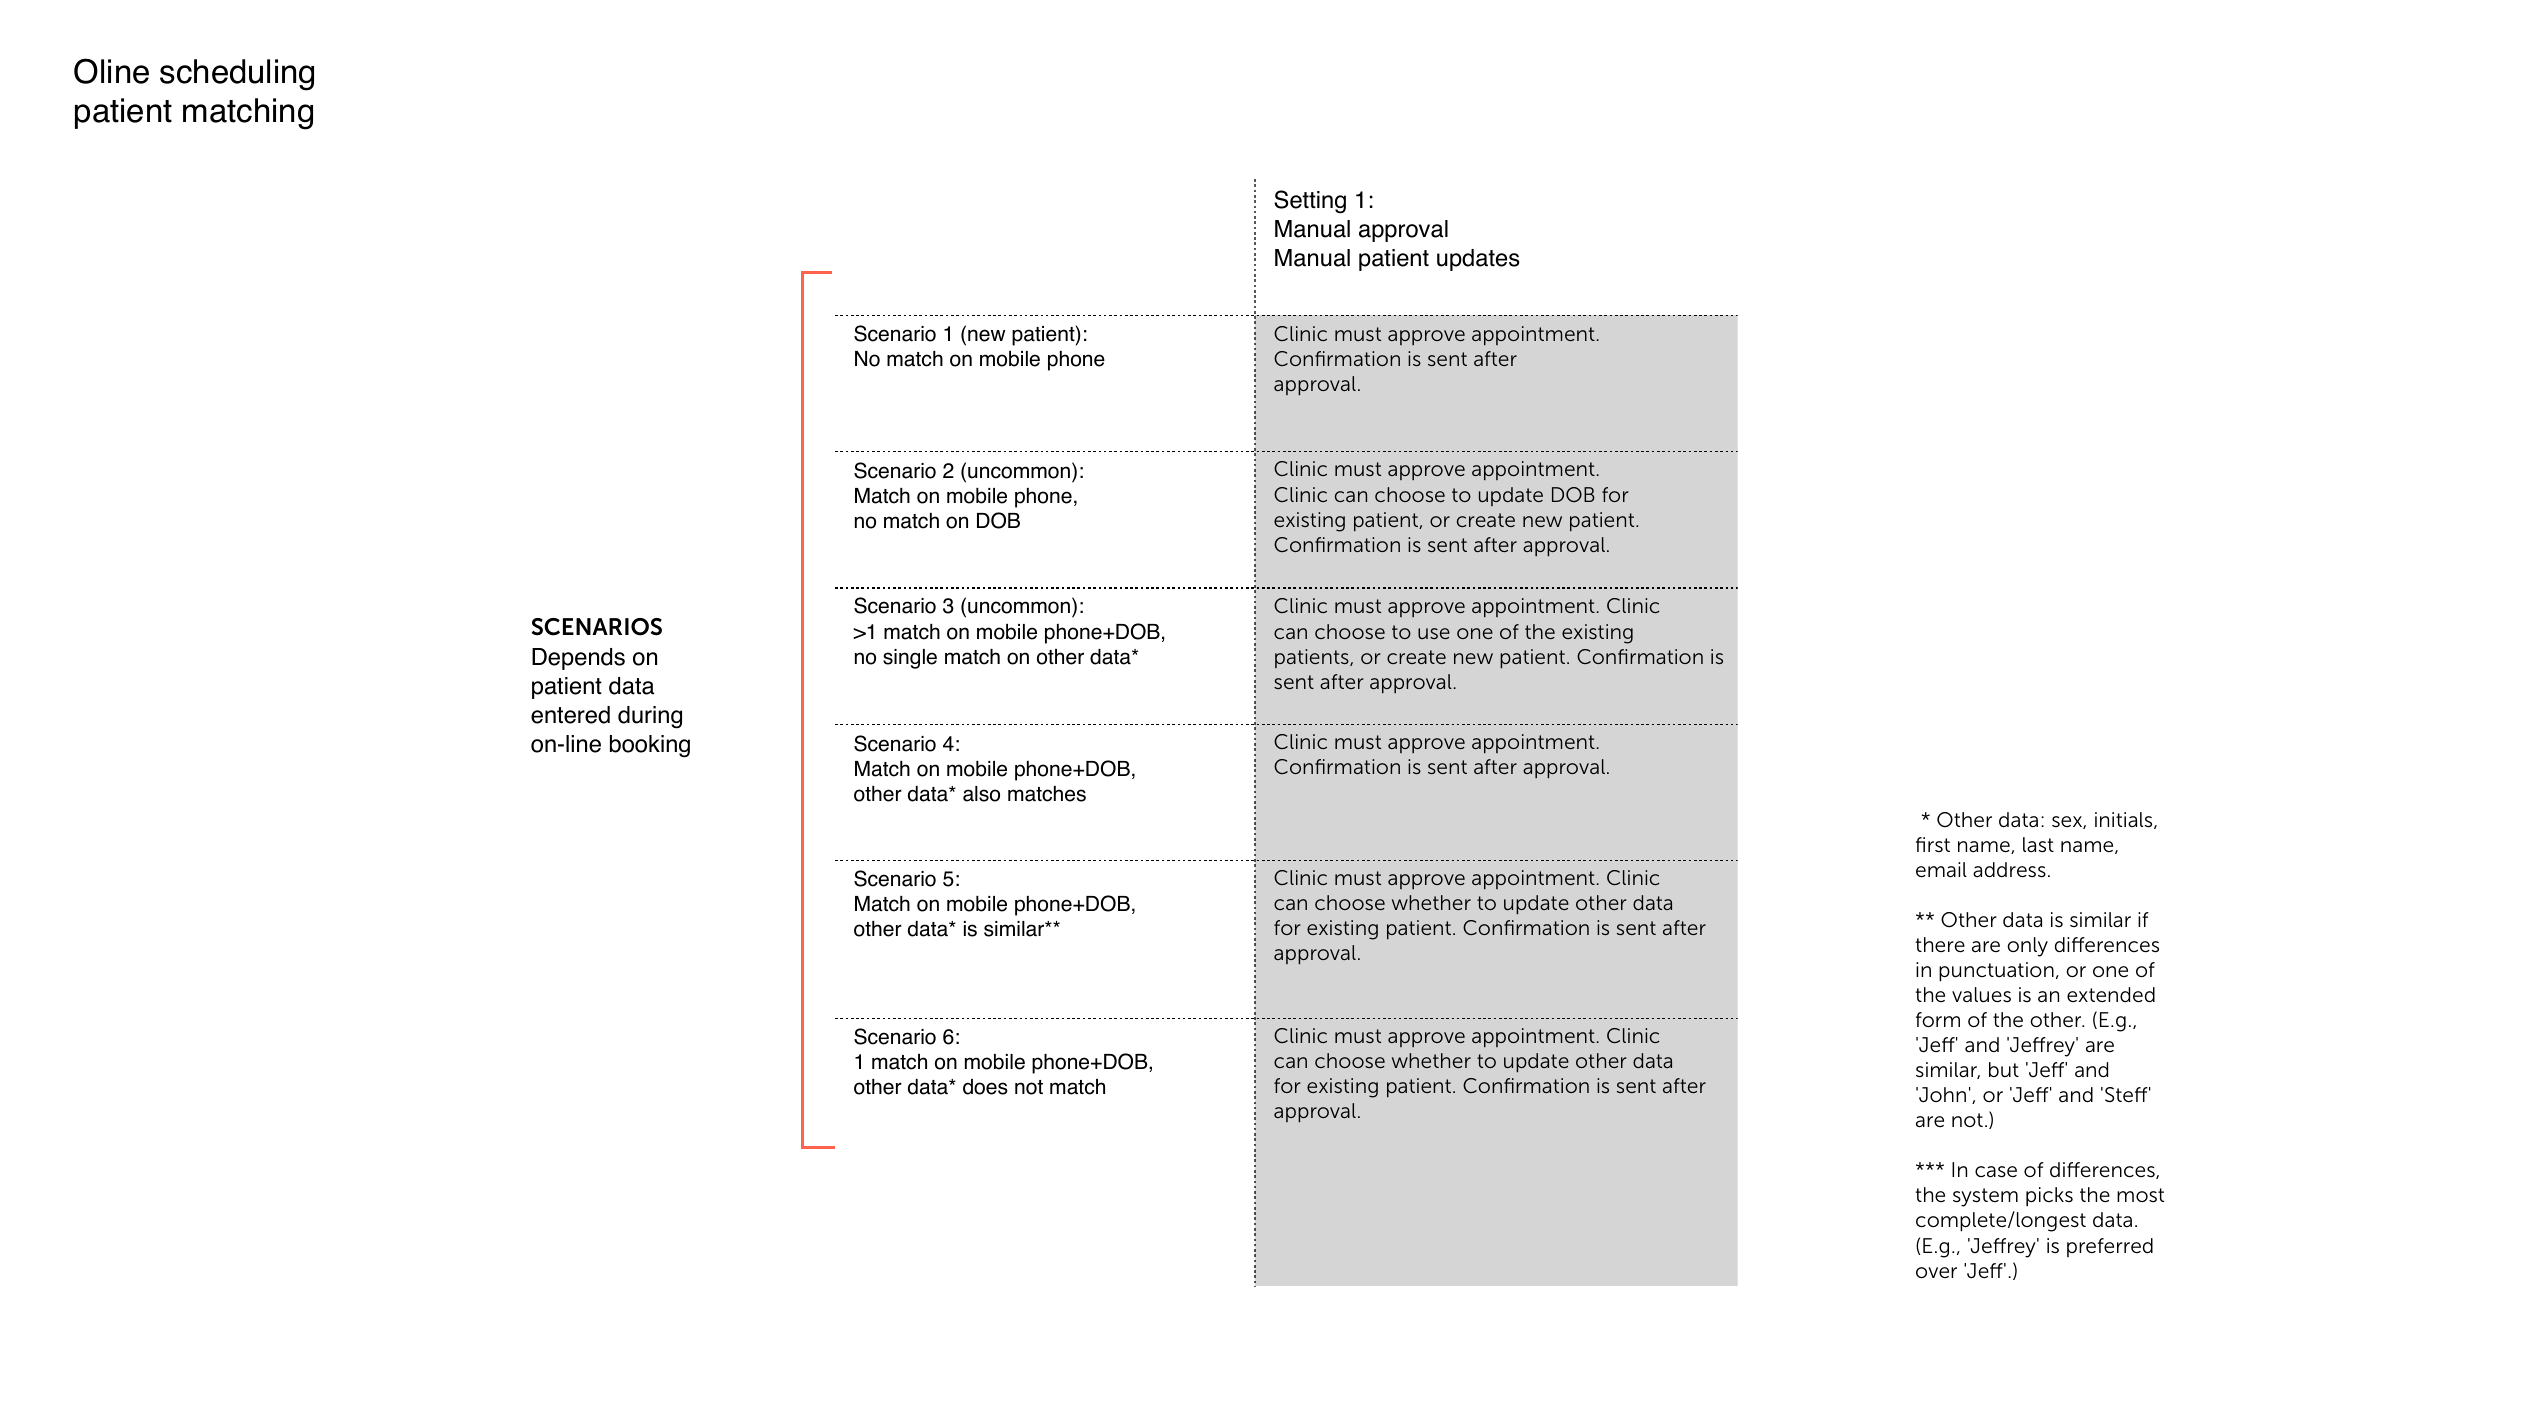 This image has height=1423, width=2529. Describe the element at coordinates (981, 794) in the image. I see `also` at that location.
